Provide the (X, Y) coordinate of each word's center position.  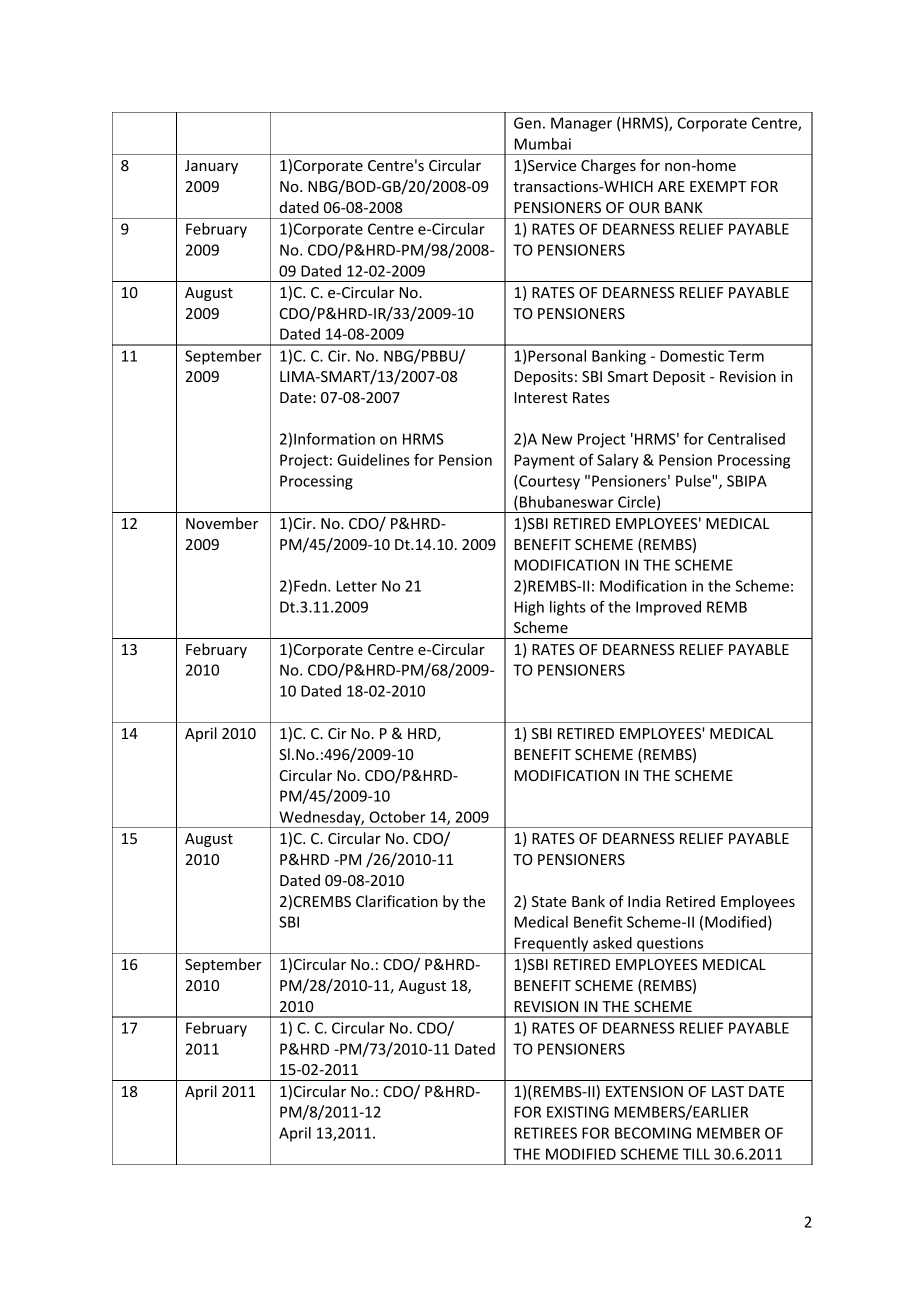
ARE (671, 186)
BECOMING (653, 1133)
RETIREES (546, 1133)
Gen (527, 123)
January (211, 167)
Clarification (397, 901)
